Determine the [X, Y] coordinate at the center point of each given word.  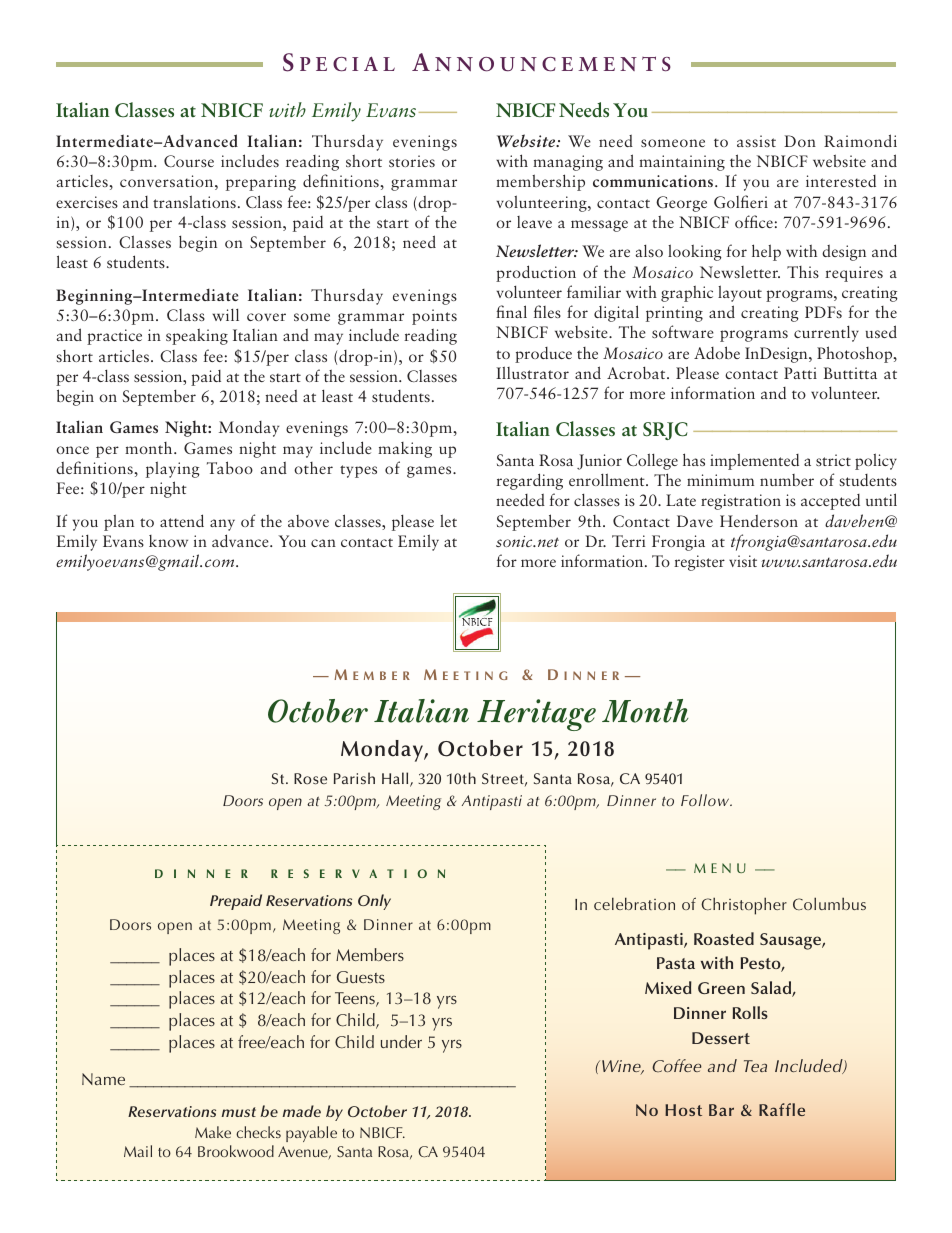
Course [189, 161]
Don [800, 141]
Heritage [536, 715]
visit [743, 561]
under [401, 1041]
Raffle [782, 1109]
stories [412, 161]
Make [213, 1132]
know [168, 541]
